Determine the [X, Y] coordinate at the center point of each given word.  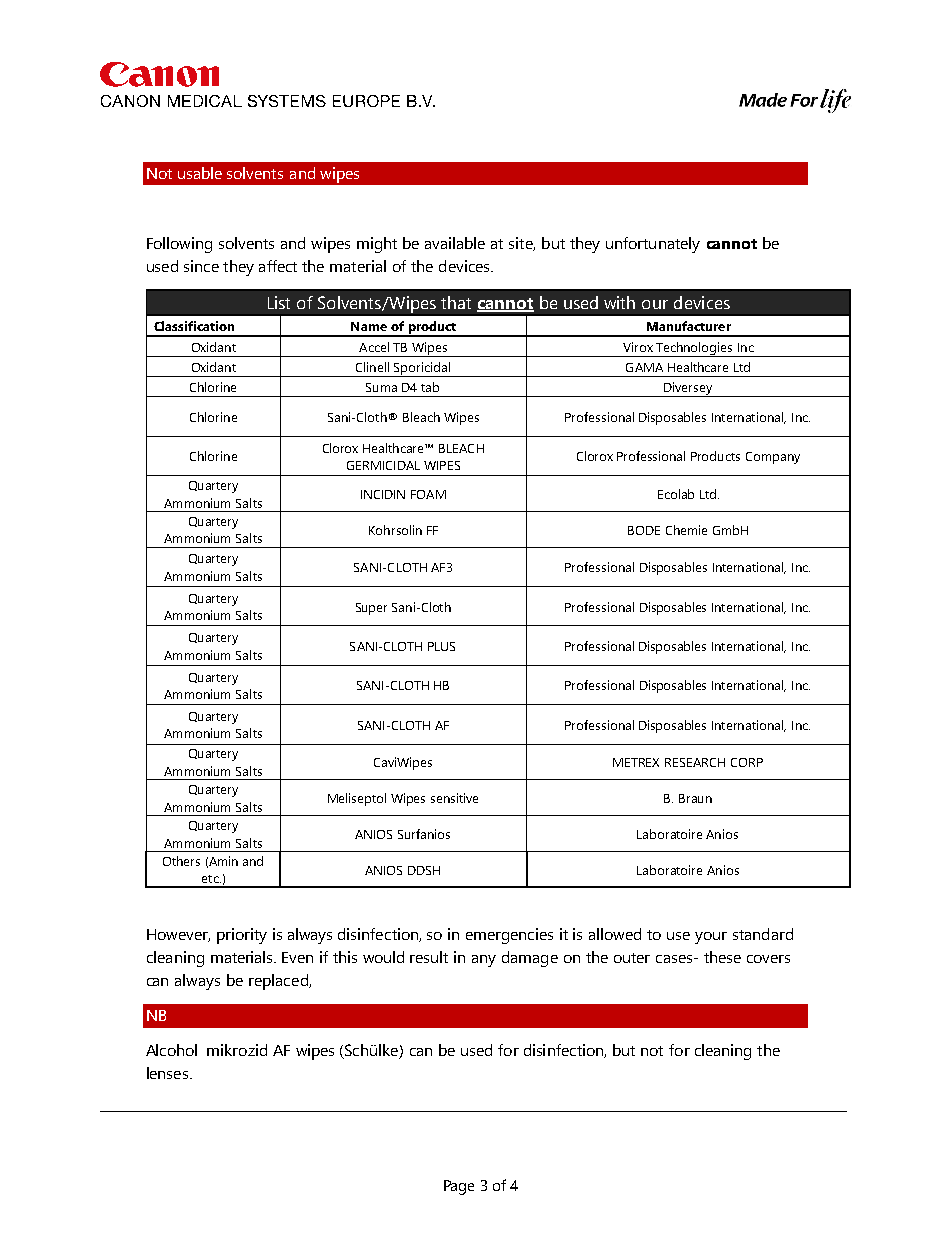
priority [242, 936]
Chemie [686, 530]
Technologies [694, 349]
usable [200, 173]
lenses [169, 1073]
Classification [194, 326]
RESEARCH [695, 762]
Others [181, 861]
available [455, 243]
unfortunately [653, 245]
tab [430, 387]
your [711, 938]
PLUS [441, 646]
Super [371, 609]
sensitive [454, 798]
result [429, 957]
